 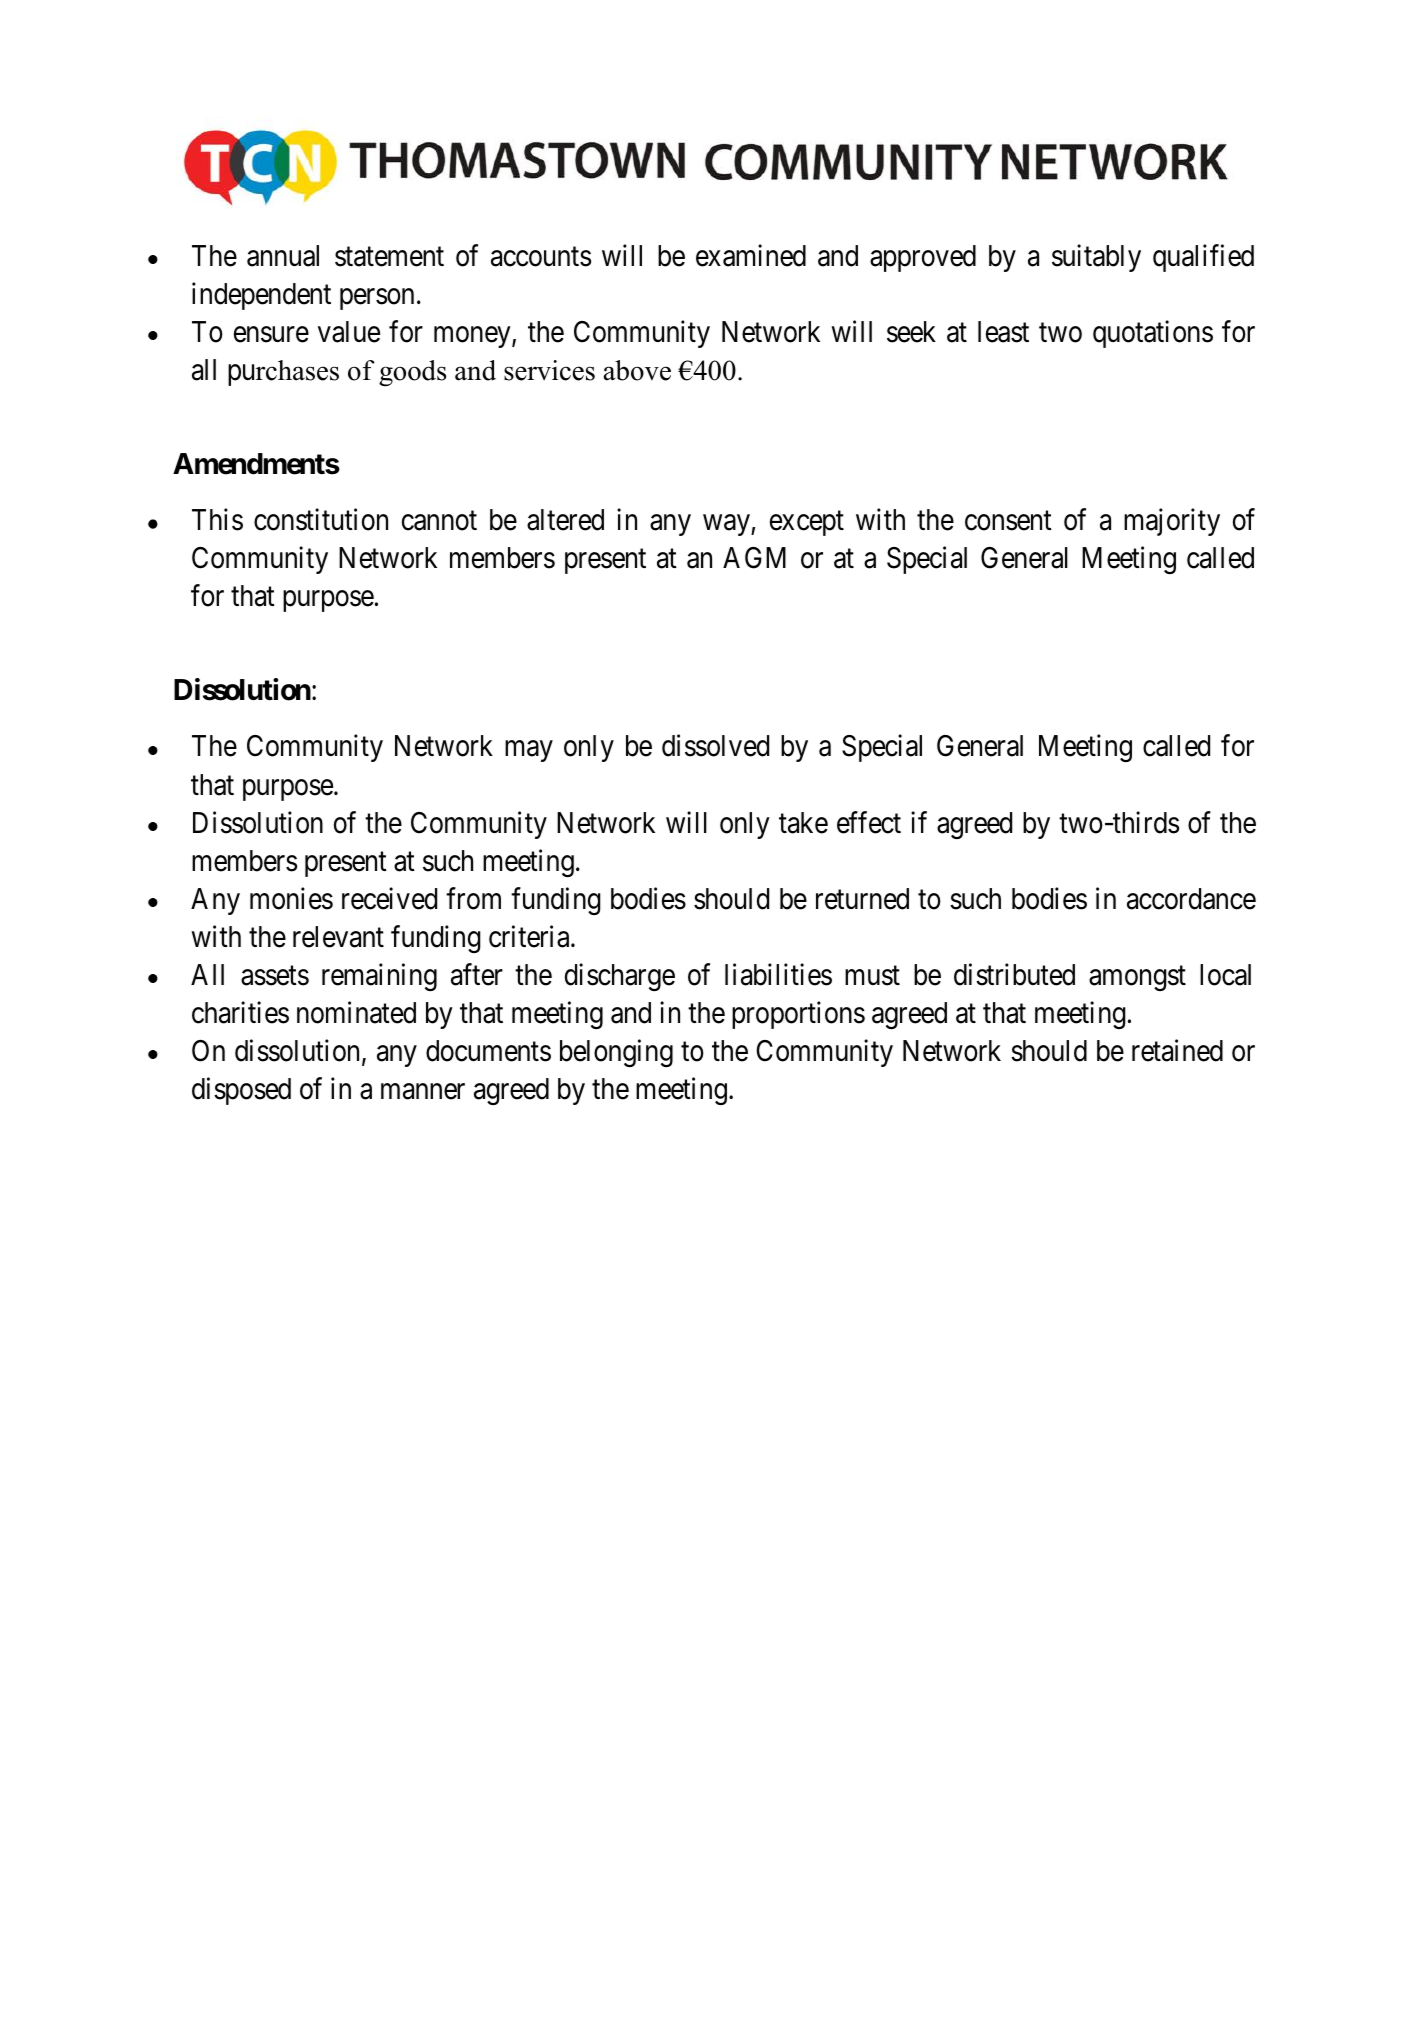 I want to click on constitution, so click(x=321, y=520).
